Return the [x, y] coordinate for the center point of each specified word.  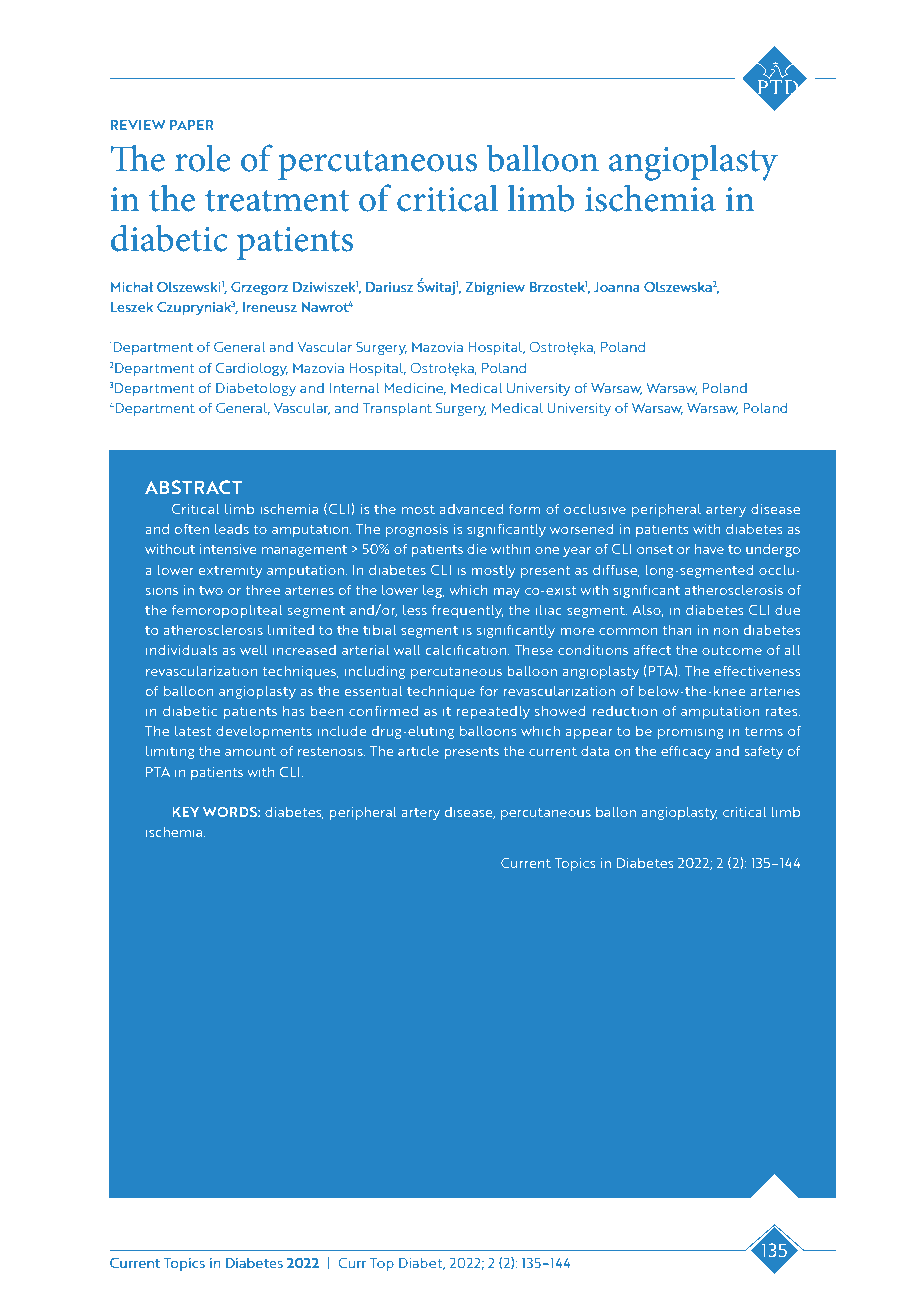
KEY [185, 812]
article [418, 751]
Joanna [617, 287]
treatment [277, 201]
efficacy [686, 752]
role [202, 158]
